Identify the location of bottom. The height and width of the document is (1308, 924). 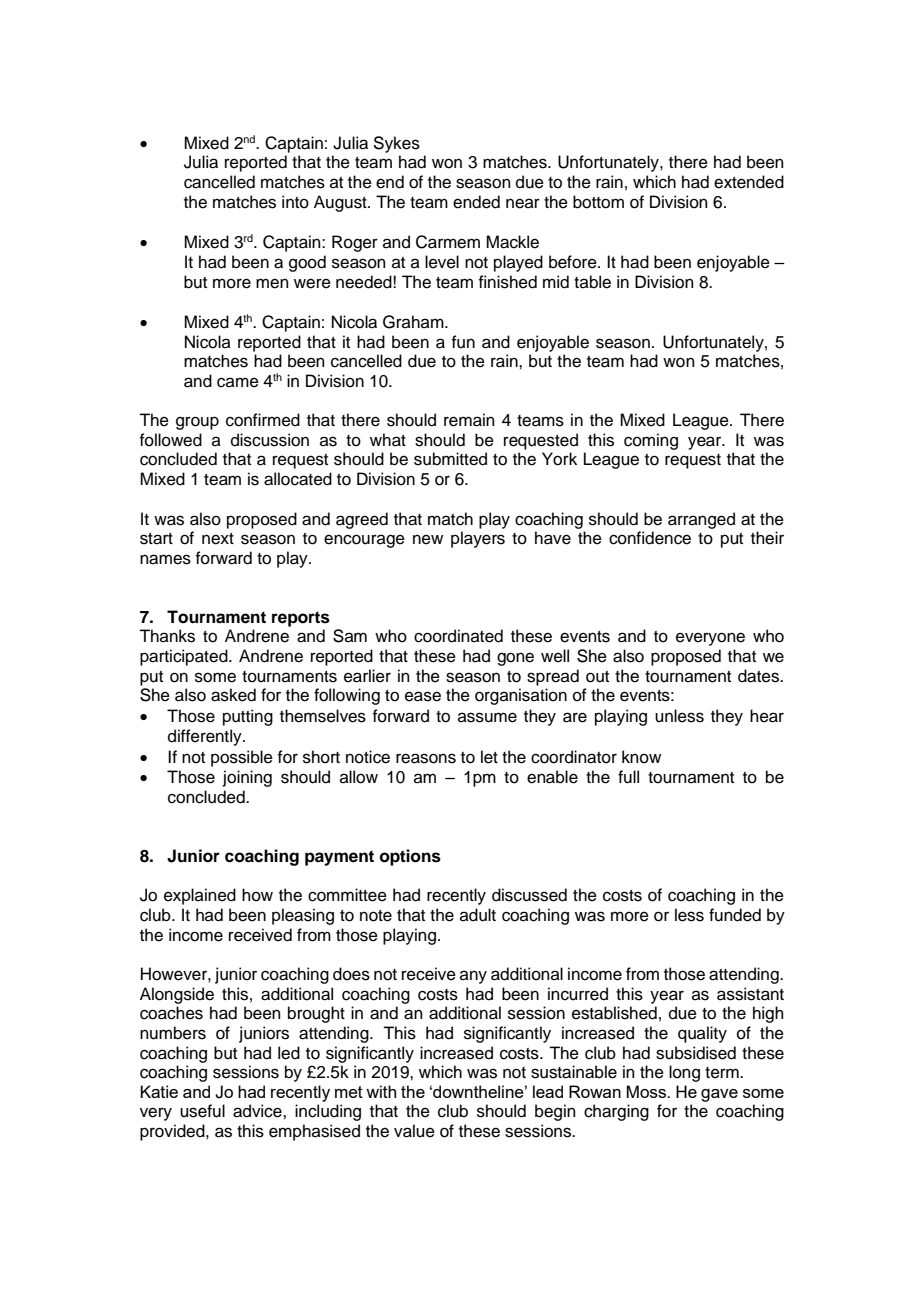
(598, 202).
